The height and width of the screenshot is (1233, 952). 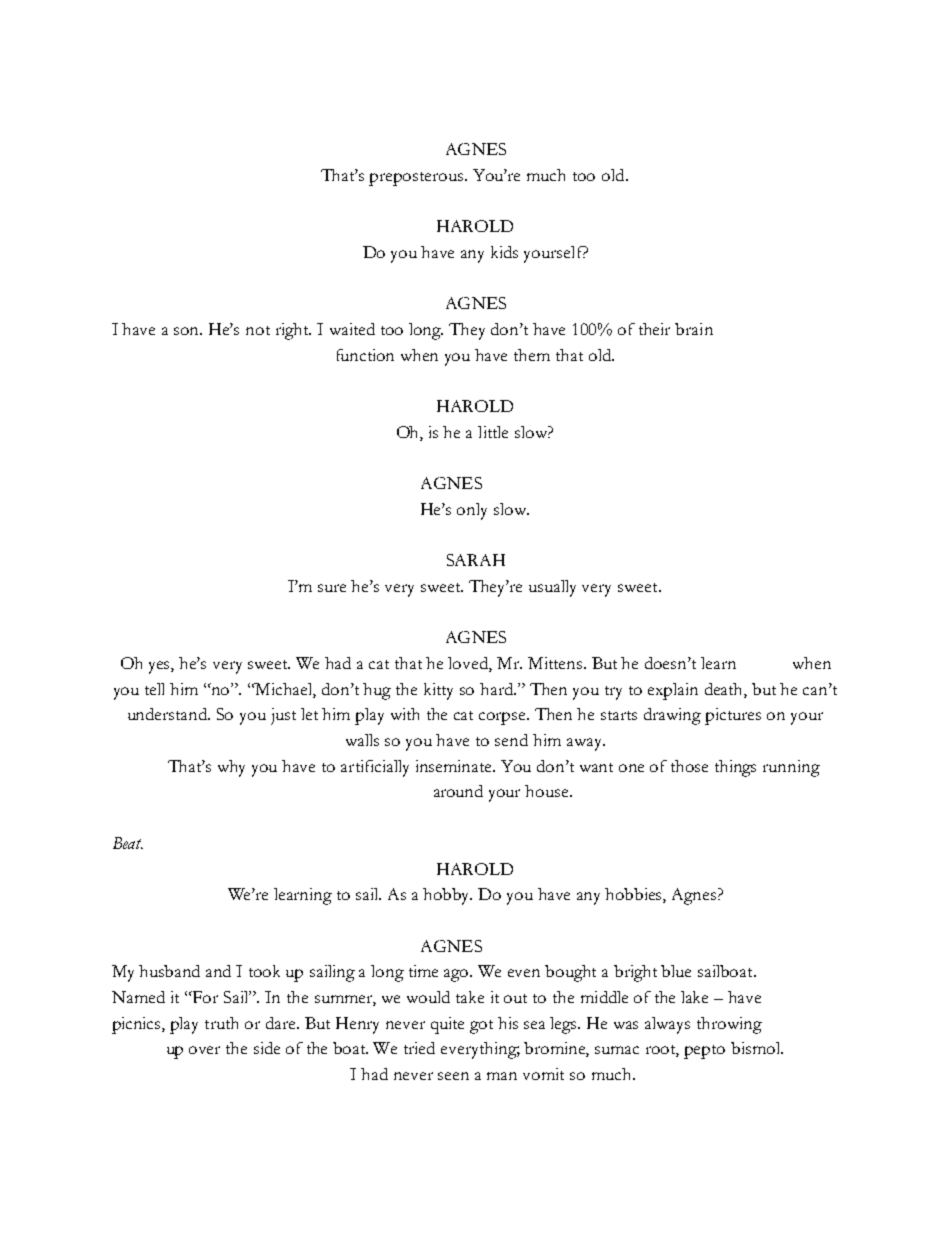 What do you see at coordinates (694, 329) in the screenshot?
I see `brain` at bounding box center [694, 329].
